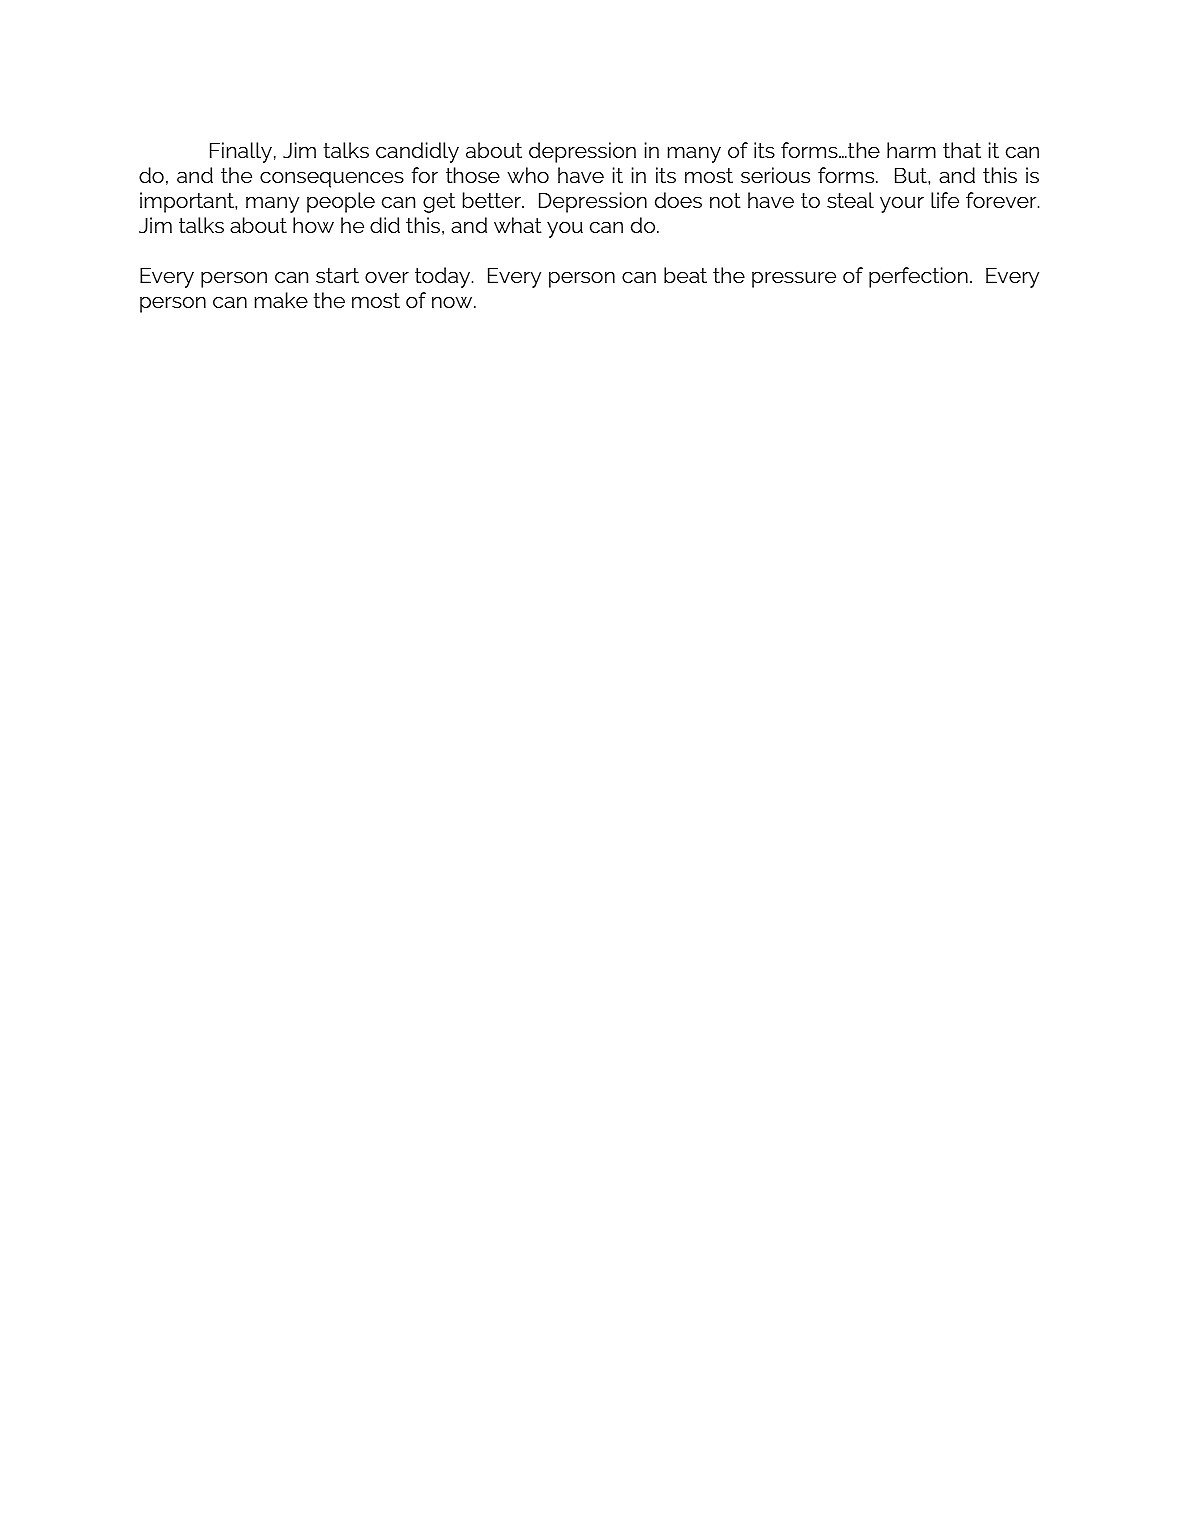 The image size is (1179, 1526). Describe the element at coordinates (453, 302) in the page. I see `now` at that location.
